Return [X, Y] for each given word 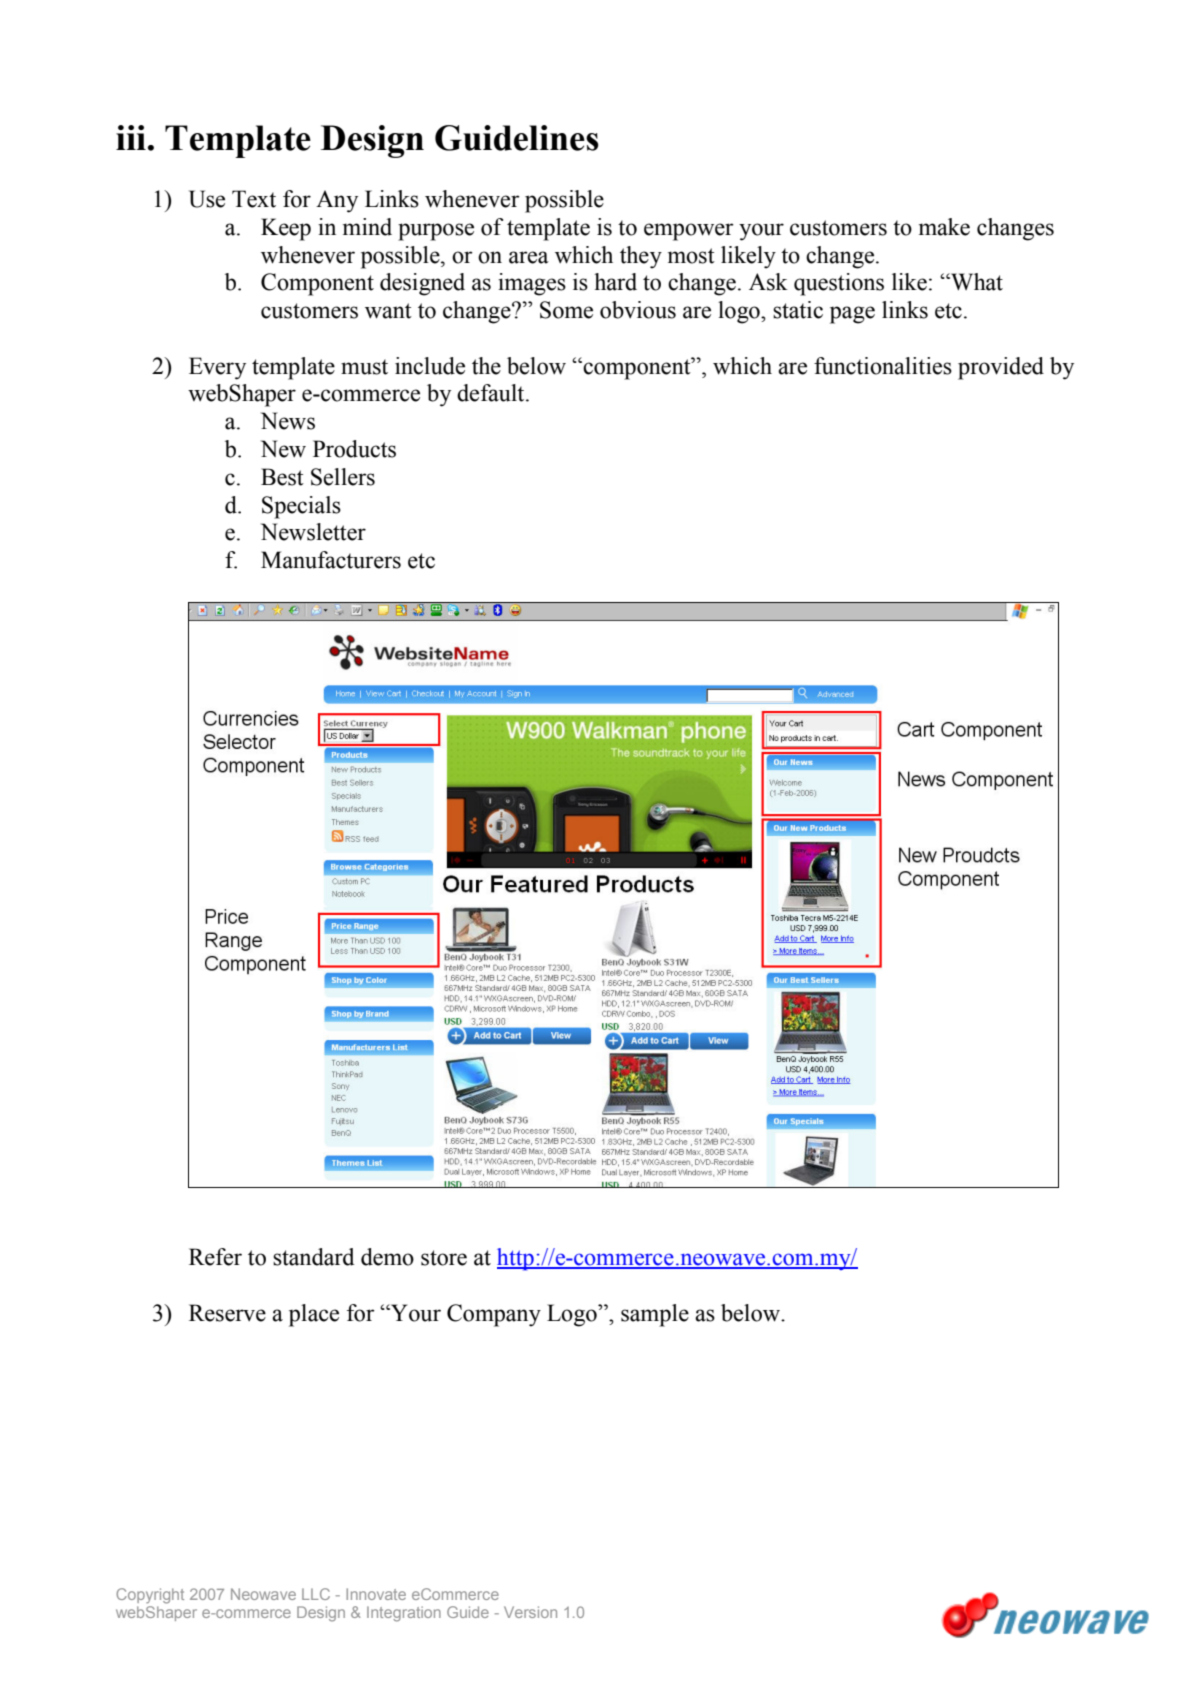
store [444, 1258]
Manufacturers [331, 560]
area [529, 257]
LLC [316, 1594]
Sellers [343, 477]
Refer [215, 1257]
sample [655, 1315]
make [944, 227]
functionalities [883, 366]
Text [254, 199]
